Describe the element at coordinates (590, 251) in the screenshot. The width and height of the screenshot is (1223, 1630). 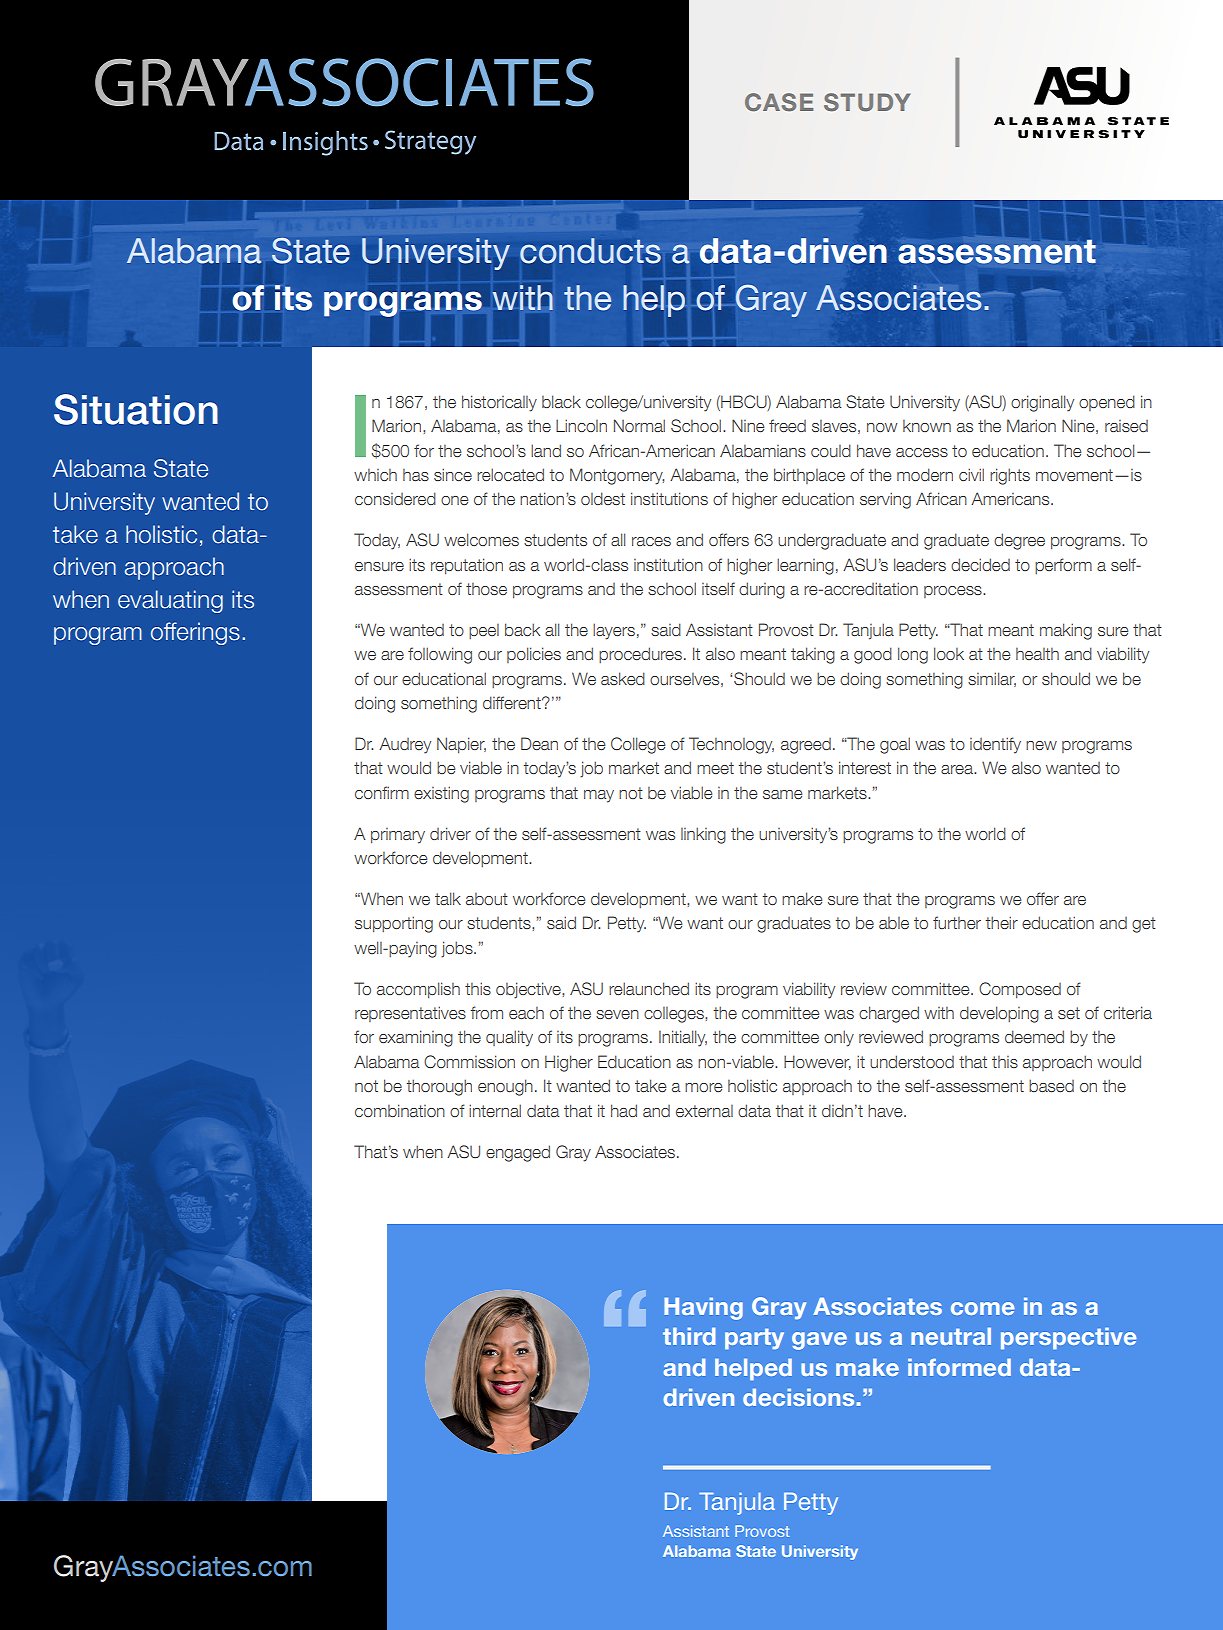
I see `conducts` at that location.
